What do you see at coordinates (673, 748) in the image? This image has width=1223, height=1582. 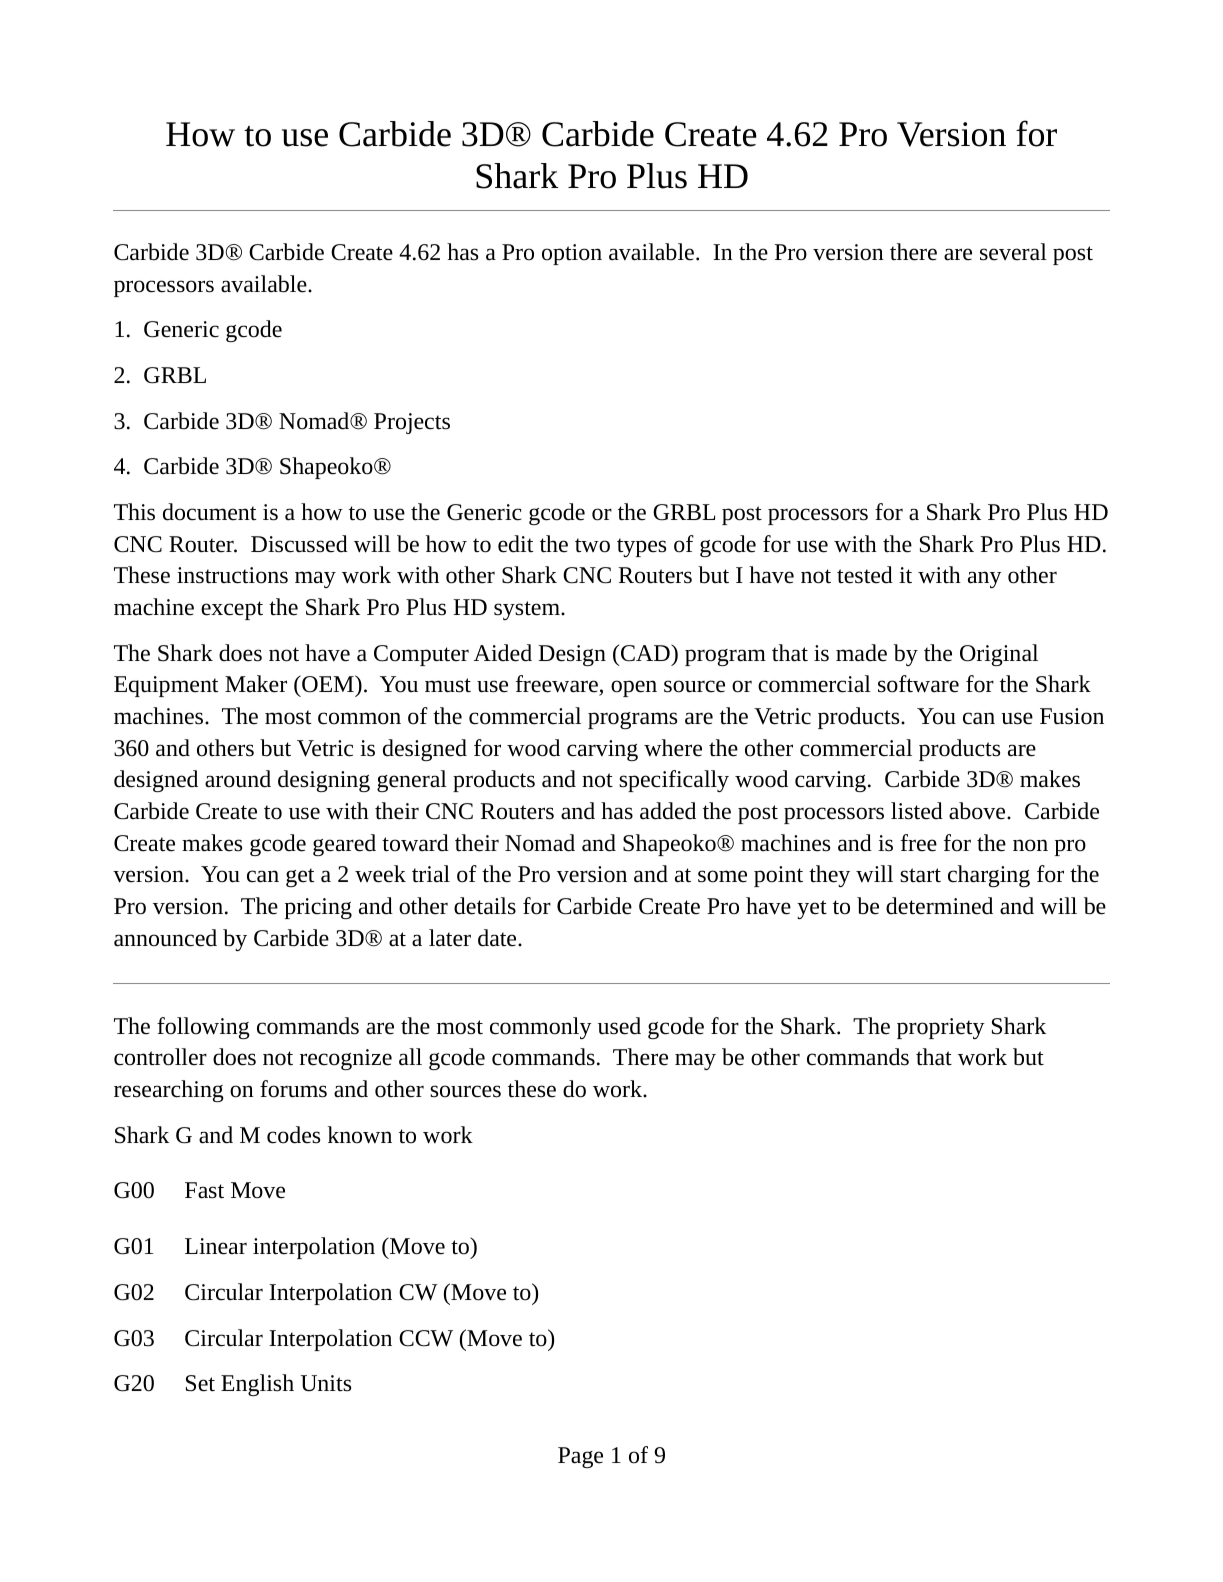 I see `where` at bounding box center [673, 748].
